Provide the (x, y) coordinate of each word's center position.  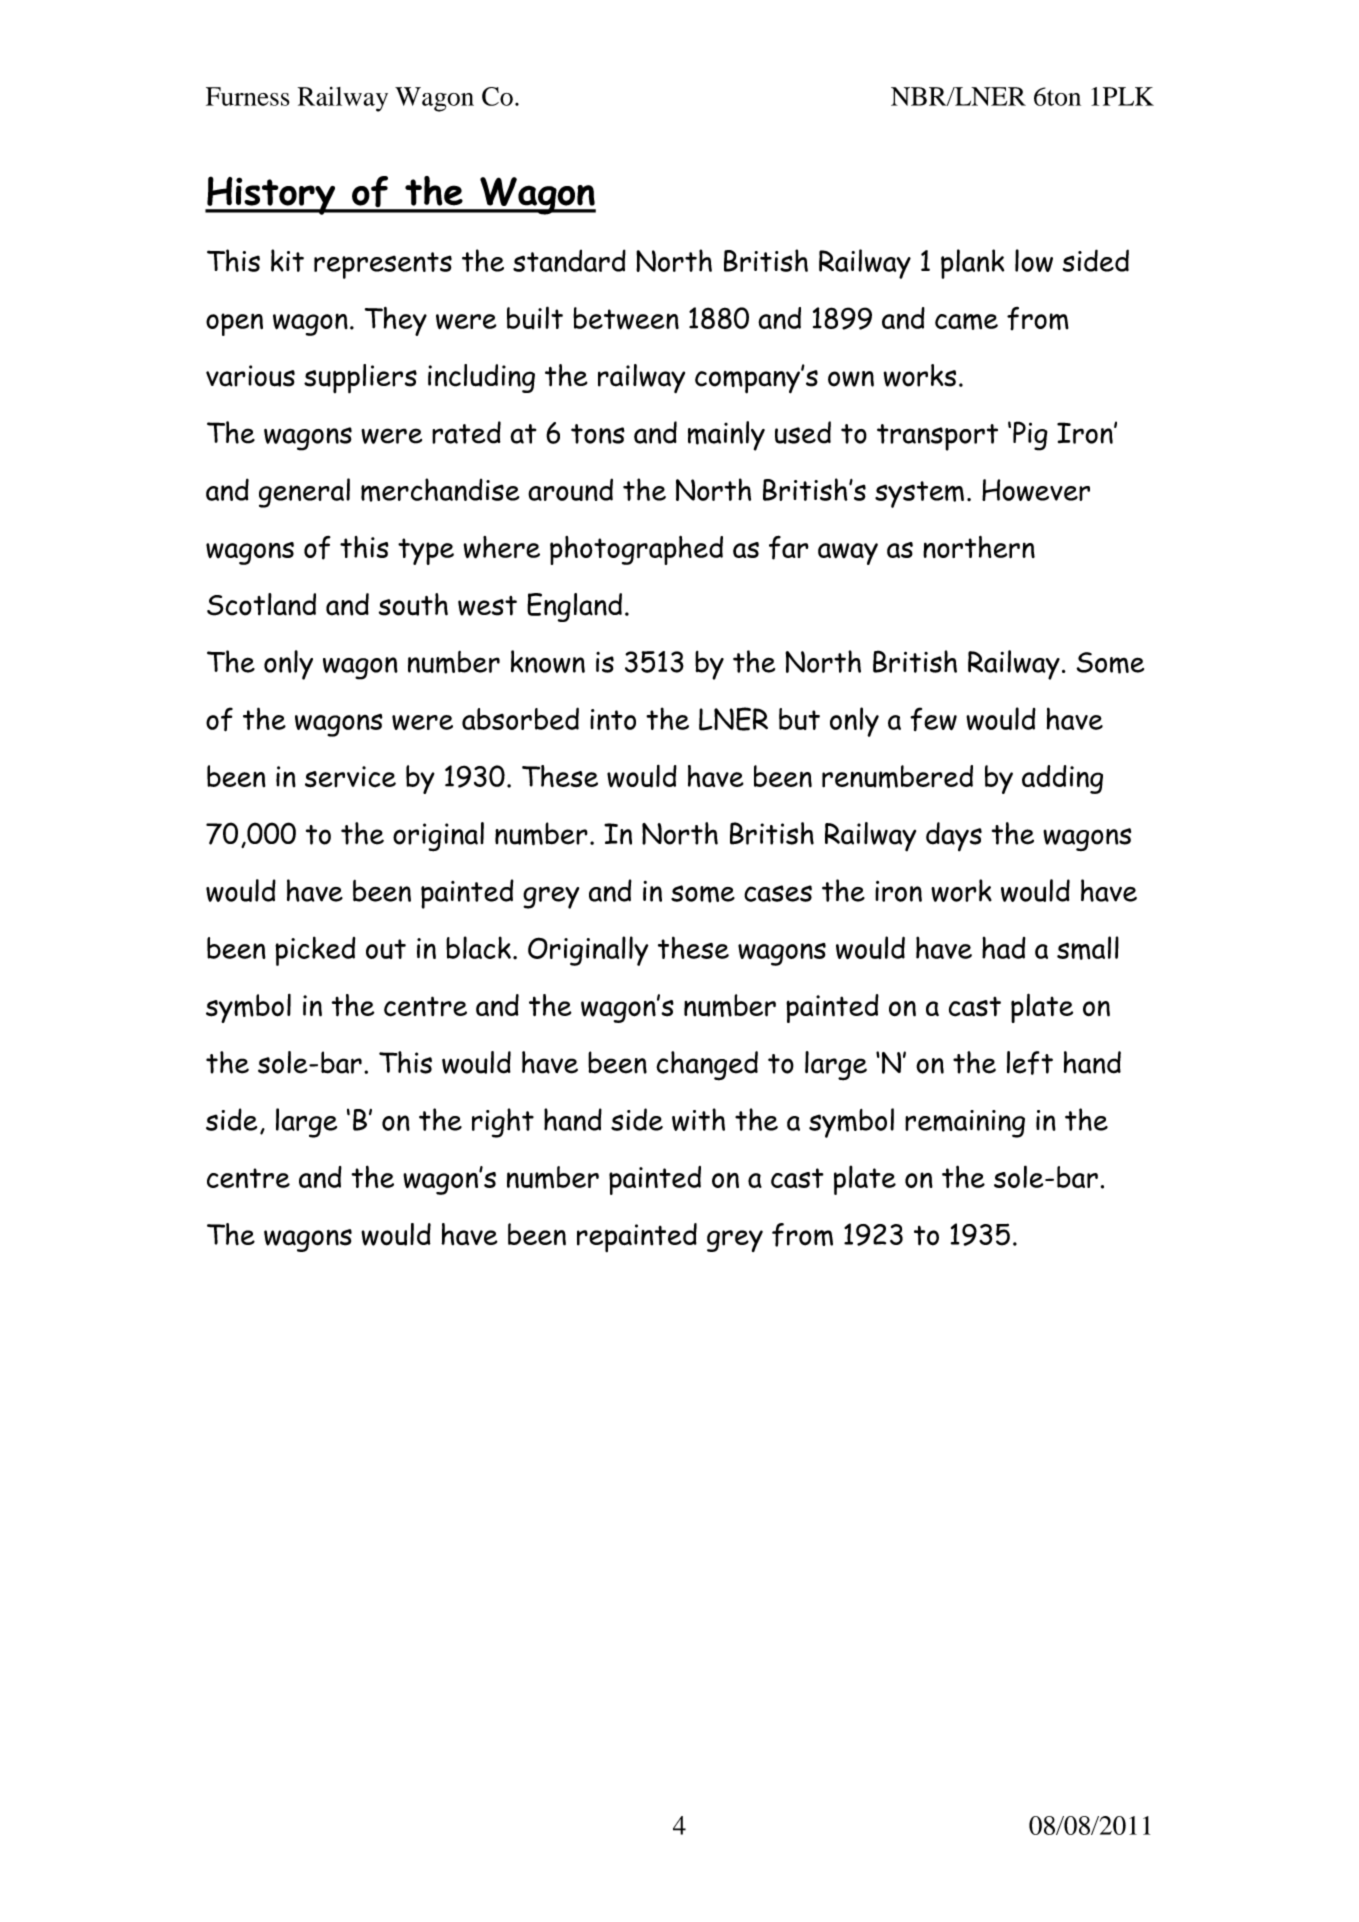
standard (569, 260)
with (698, 1119)
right (503, 1123)
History (271, 195)
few (933, 719)
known (548, 661)
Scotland (261, 604)
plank (972, 264)
